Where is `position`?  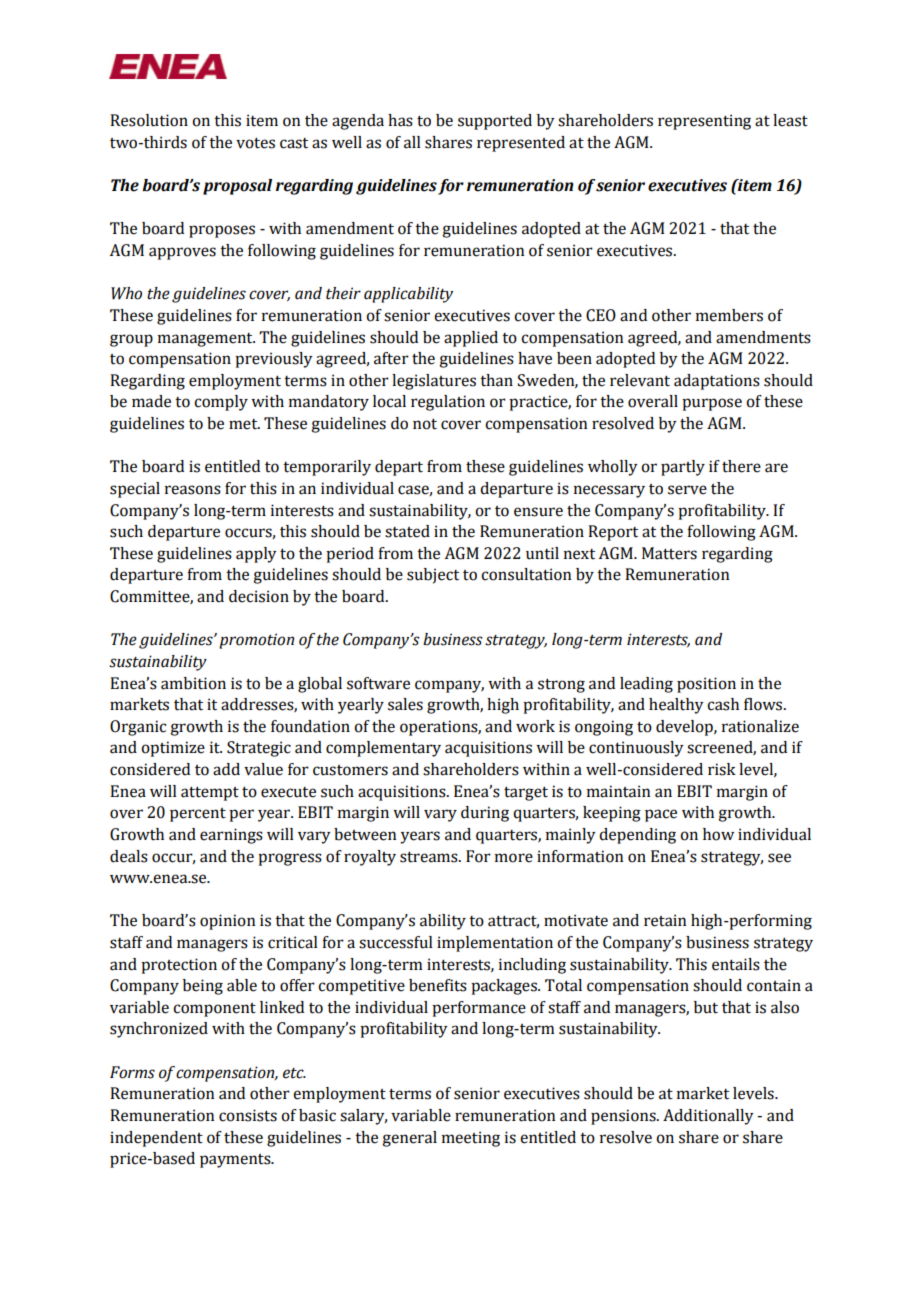
position is located at coordinates (706, 685).
